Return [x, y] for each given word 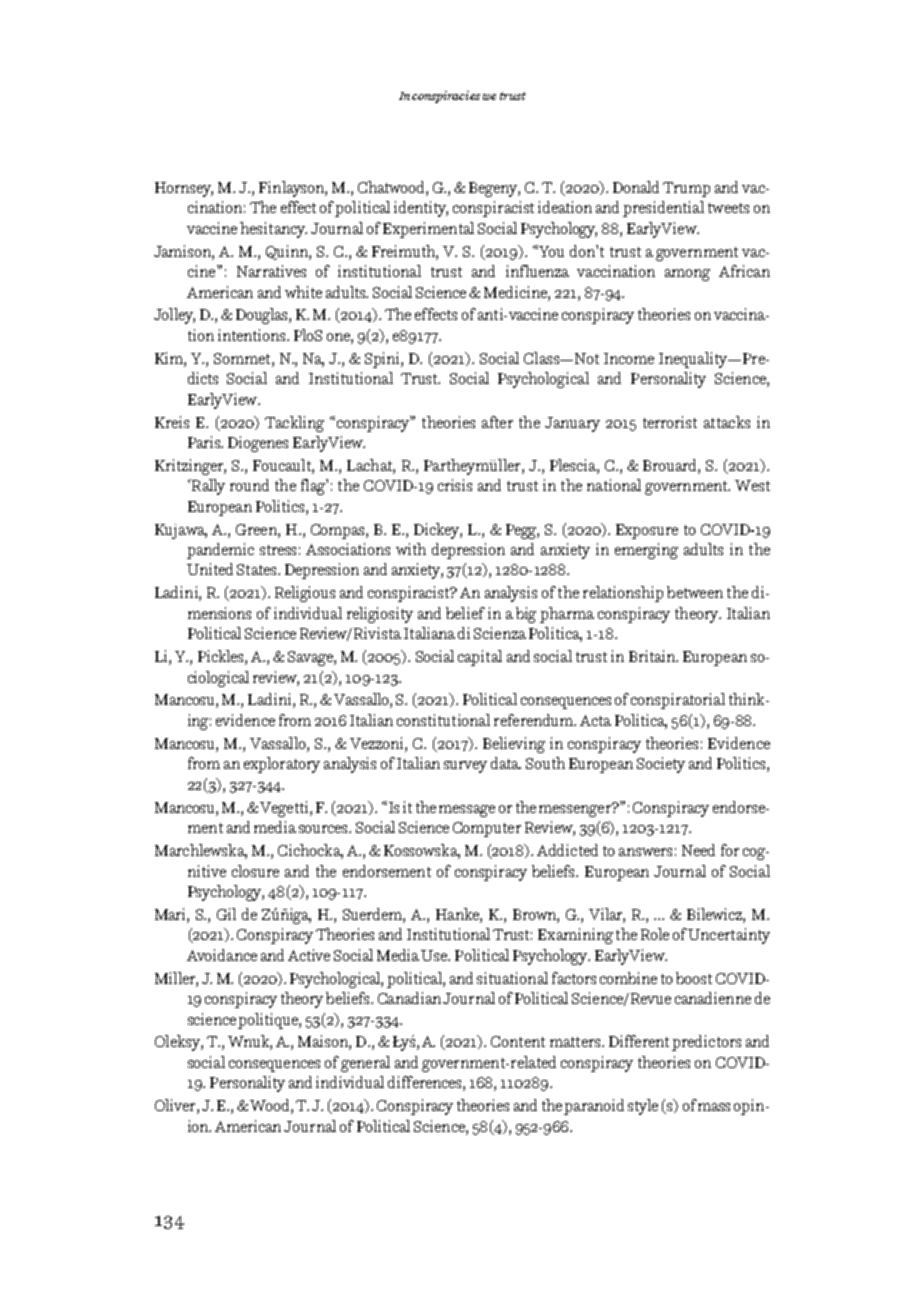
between [695, 592]
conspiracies [446, 97]
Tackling [294, 424]
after [497, 422]
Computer [487, 829]
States [258, 569]
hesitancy [273, 230]
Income [629, 358]
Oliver [176, 1106]
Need [698, 850]
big [526, 615]
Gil [226, 914]
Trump [686, 189]
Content [518, 1041]
